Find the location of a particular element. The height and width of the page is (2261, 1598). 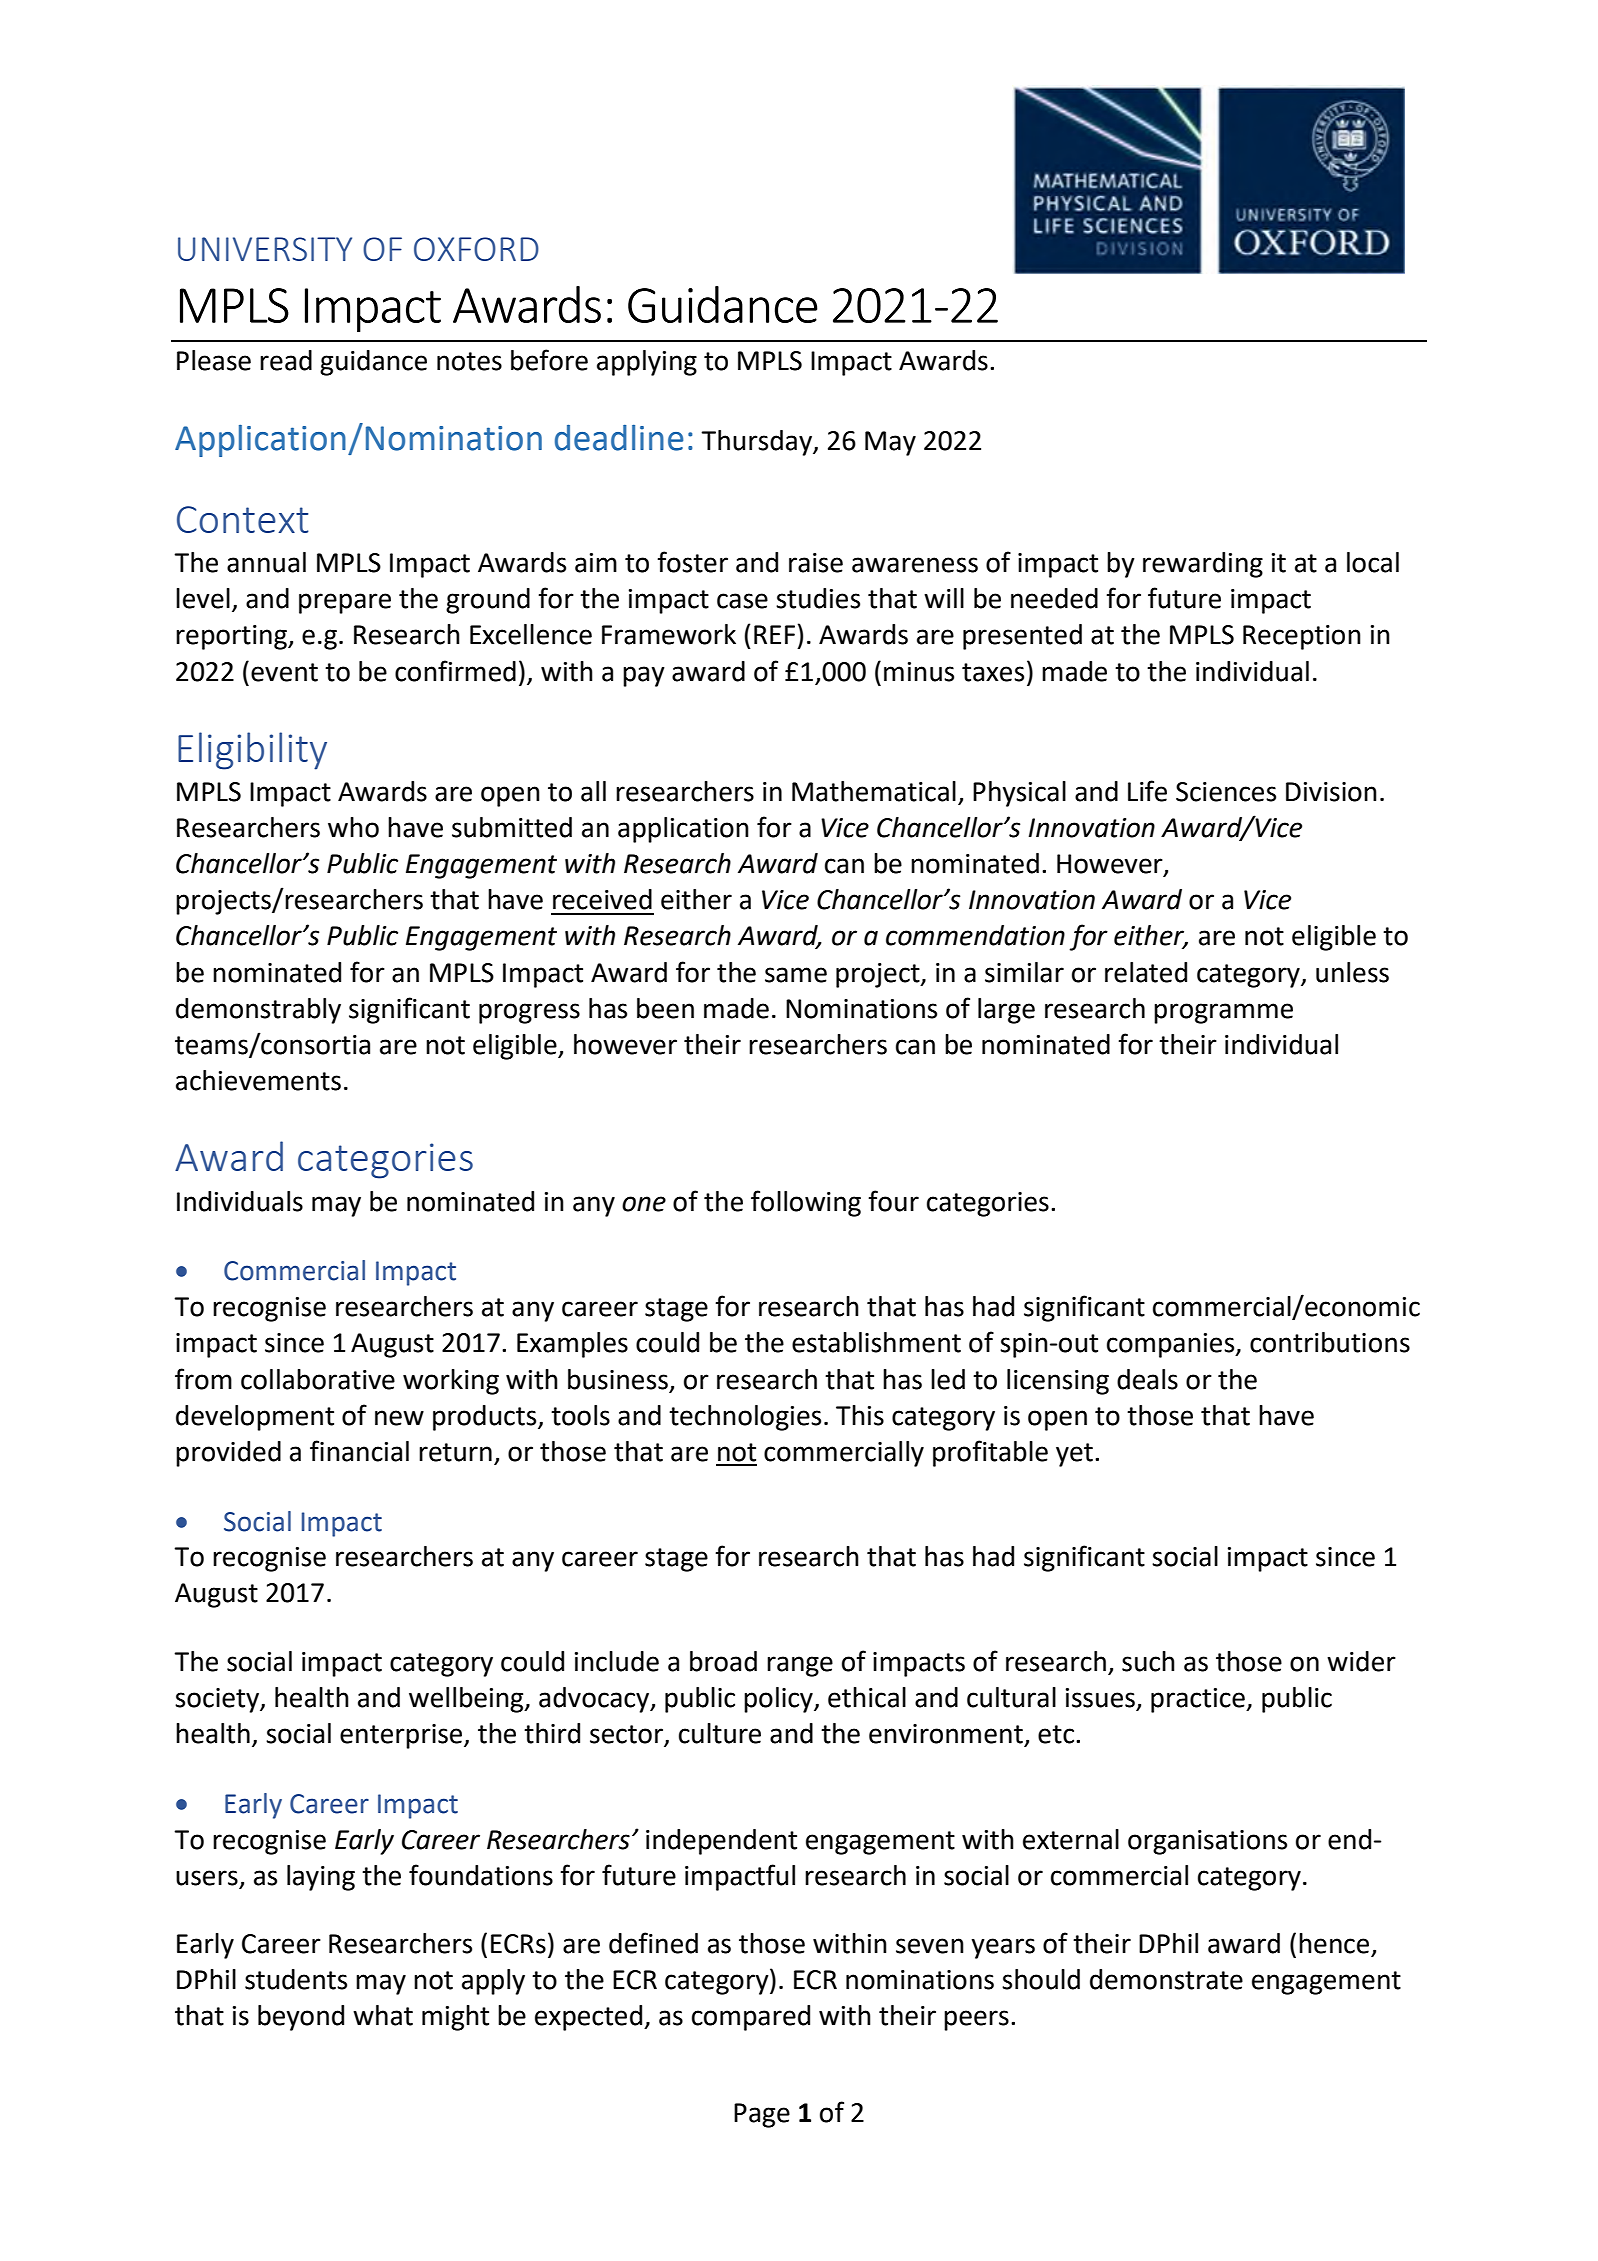

following is located at coordinates (806, 1203).
